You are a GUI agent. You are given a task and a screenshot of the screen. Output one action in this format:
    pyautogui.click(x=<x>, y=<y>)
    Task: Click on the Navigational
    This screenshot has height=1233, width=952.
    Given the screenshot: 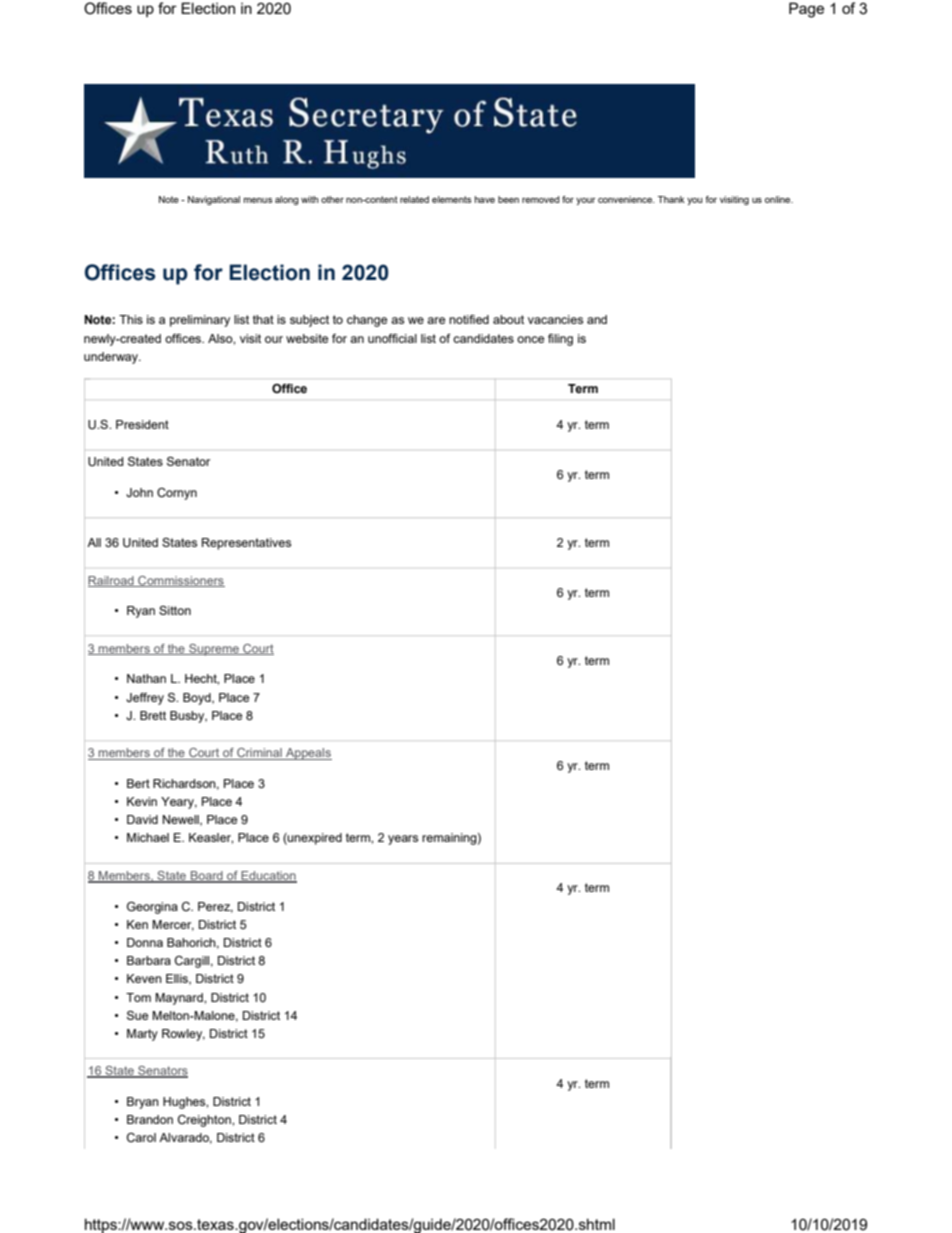 What is the action you would take?
    pyautogui.click(x=214, y=200)
